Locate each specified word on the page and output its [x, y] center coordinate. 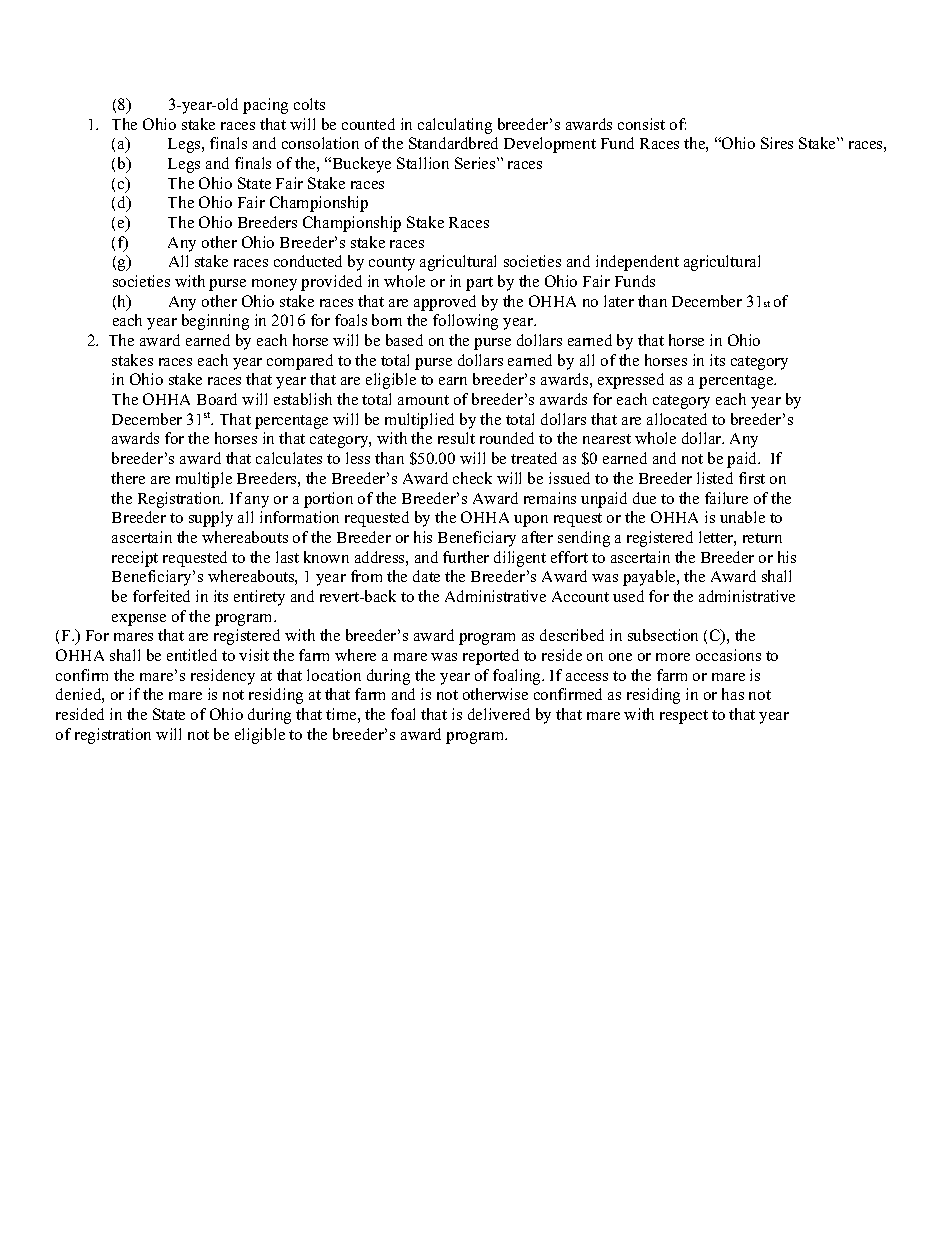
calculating [455, 126]
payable [650, 578]
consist [641, 124]
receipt [135, 559]
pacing [265, 106]
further [466, 557]
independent [637, 263]
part [479, 284]
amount [423, 400]
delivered [499, 714]
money [274, 285]
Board [217, 399]
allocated [677, 419]
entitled [192, 655]
